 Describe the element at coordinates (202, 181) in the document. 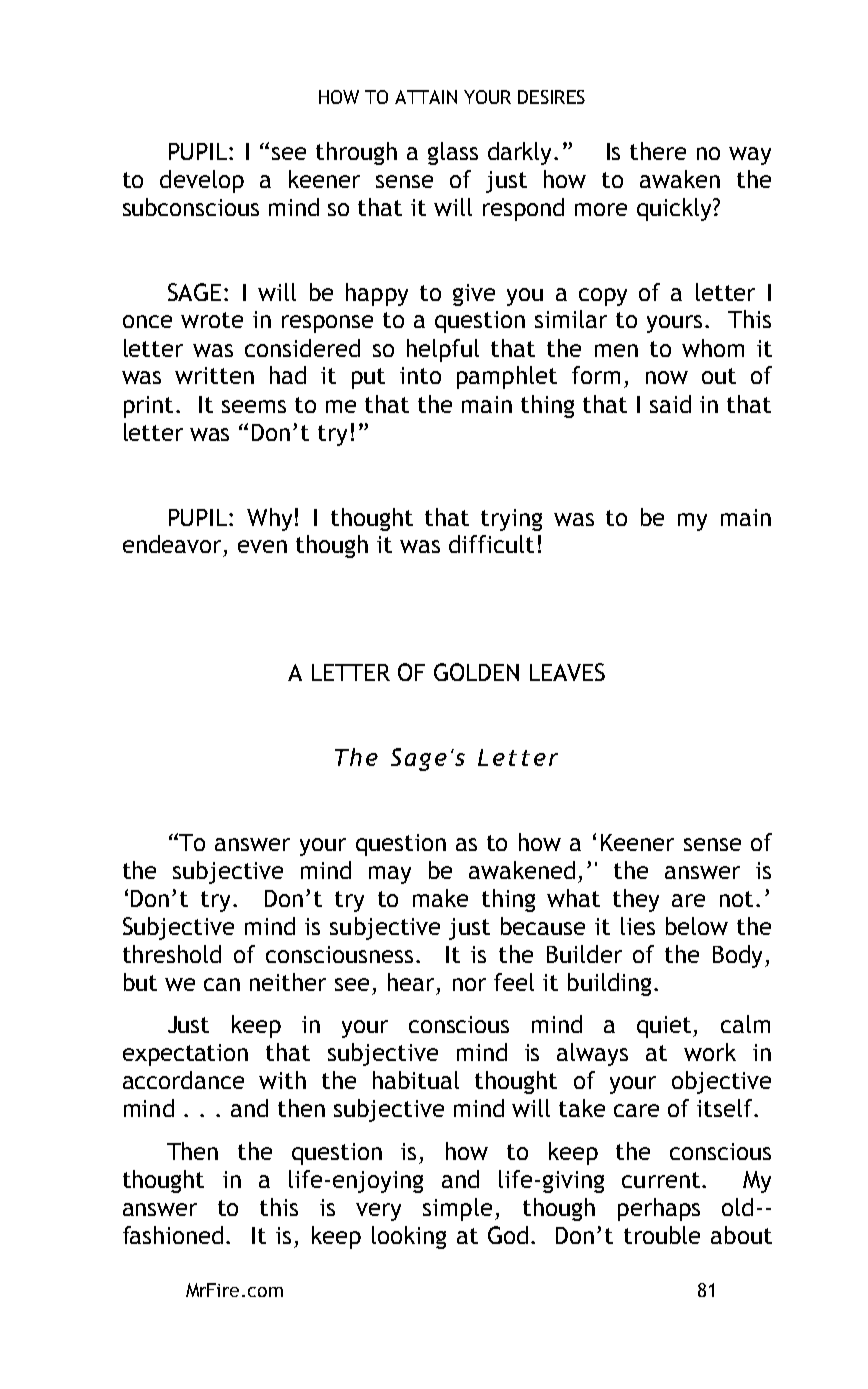

I see `develop` at that location.
